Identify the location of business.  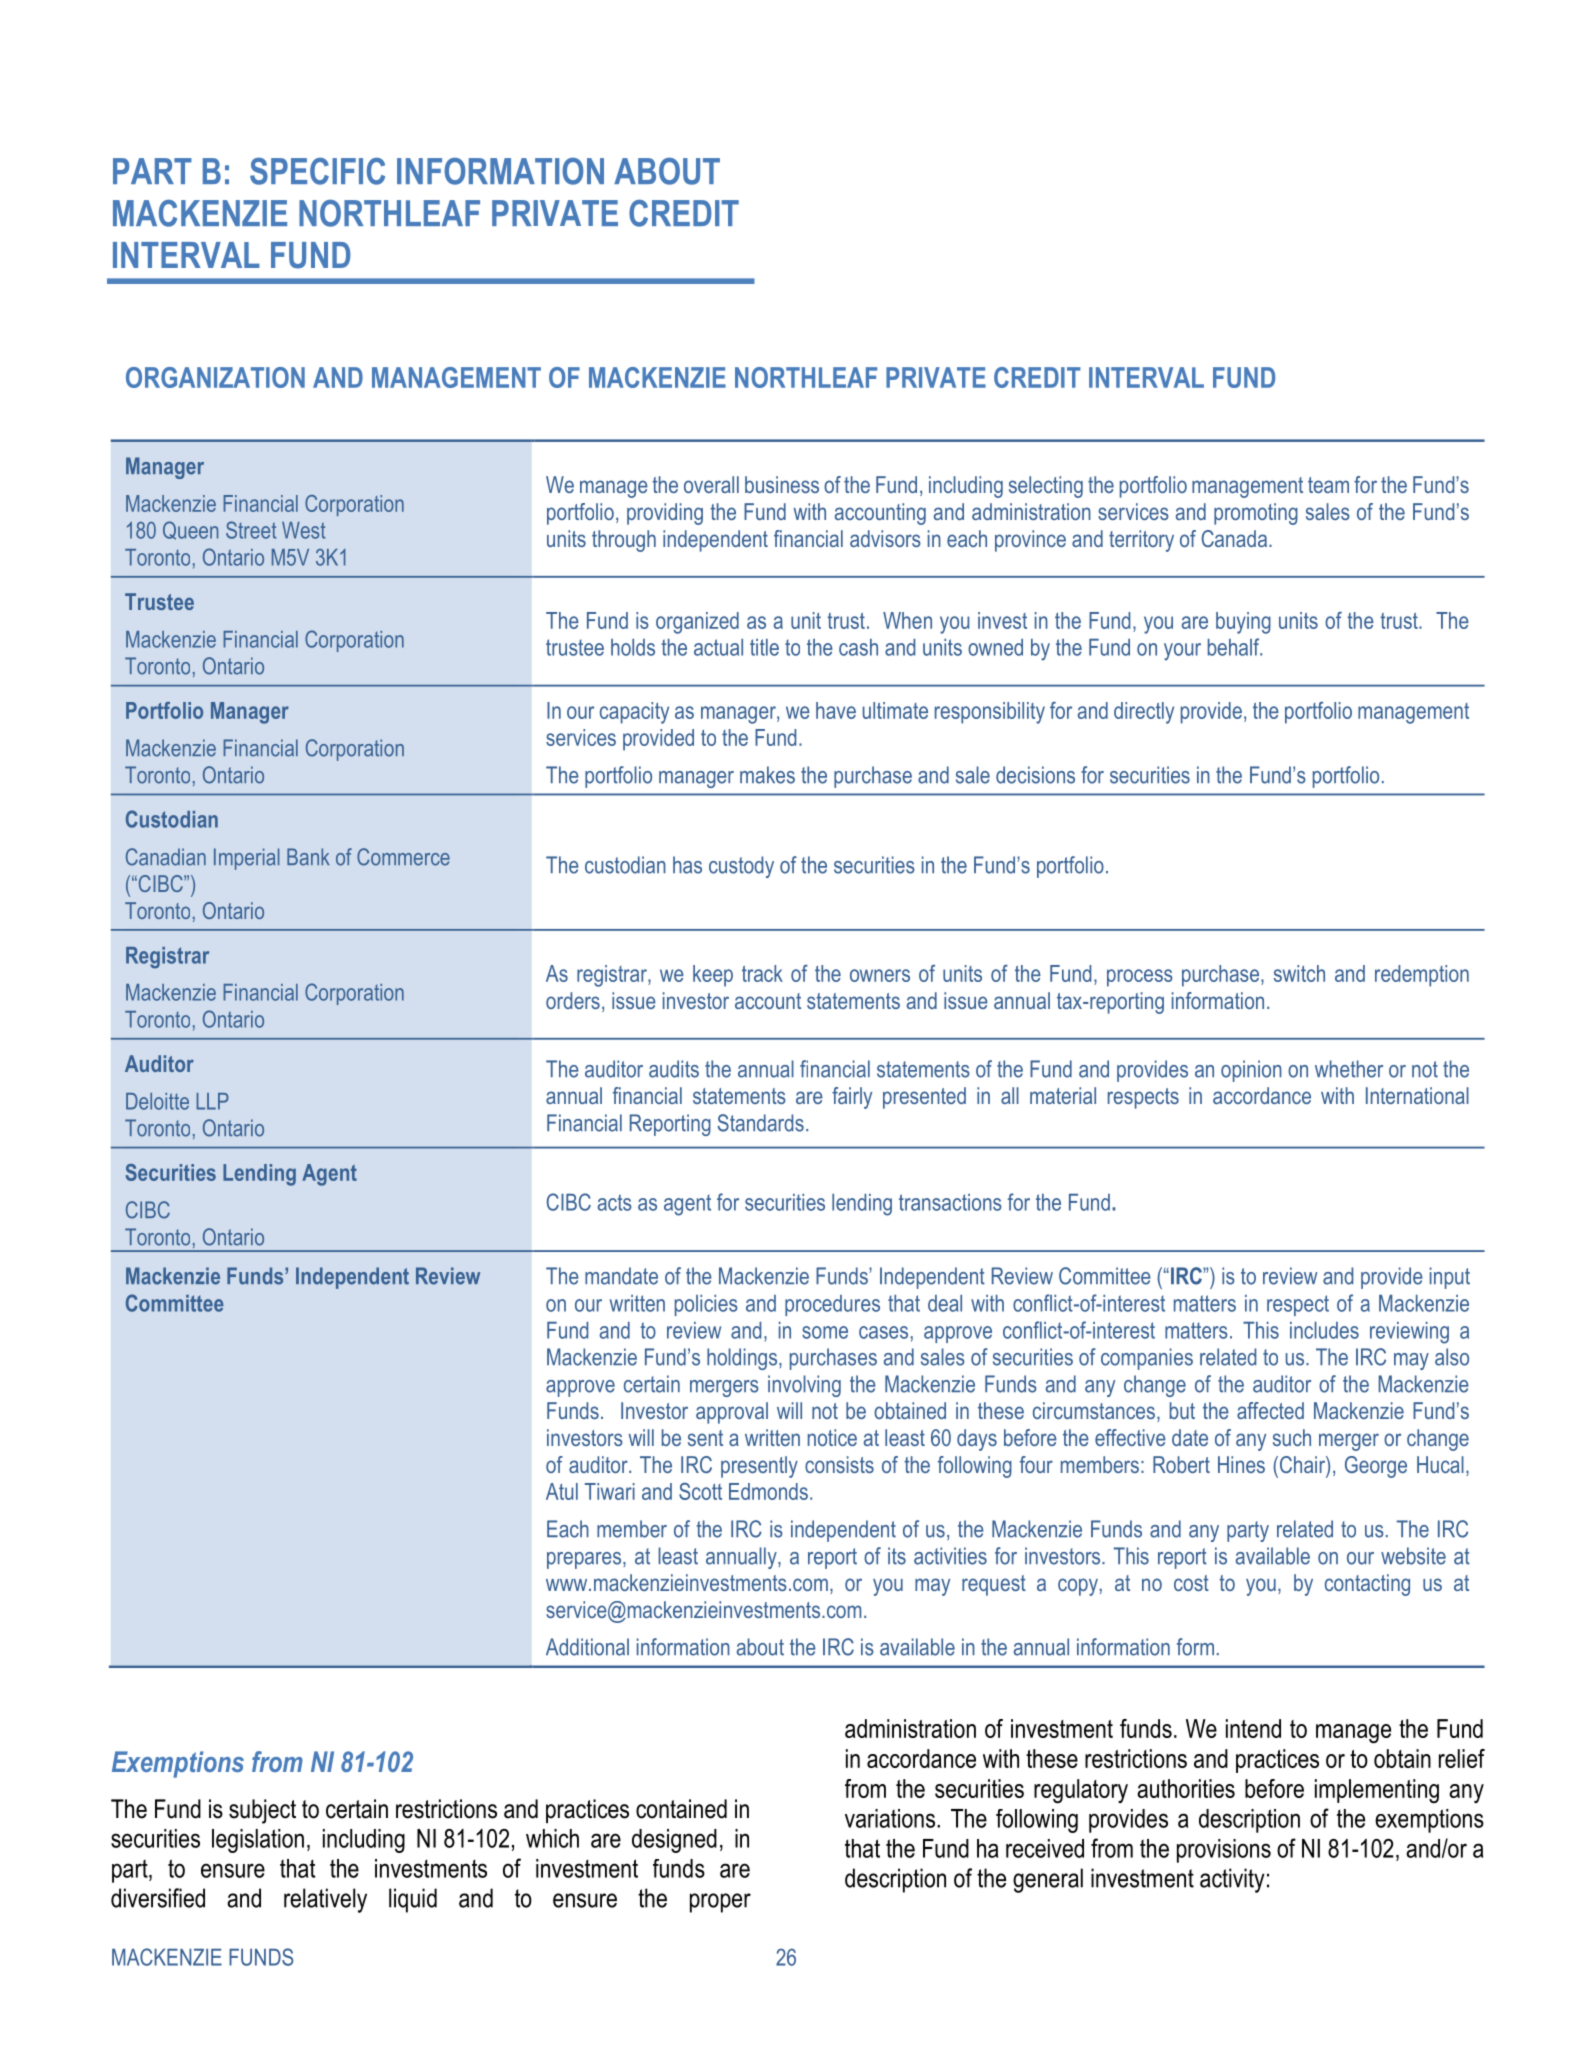
(782, 484).
